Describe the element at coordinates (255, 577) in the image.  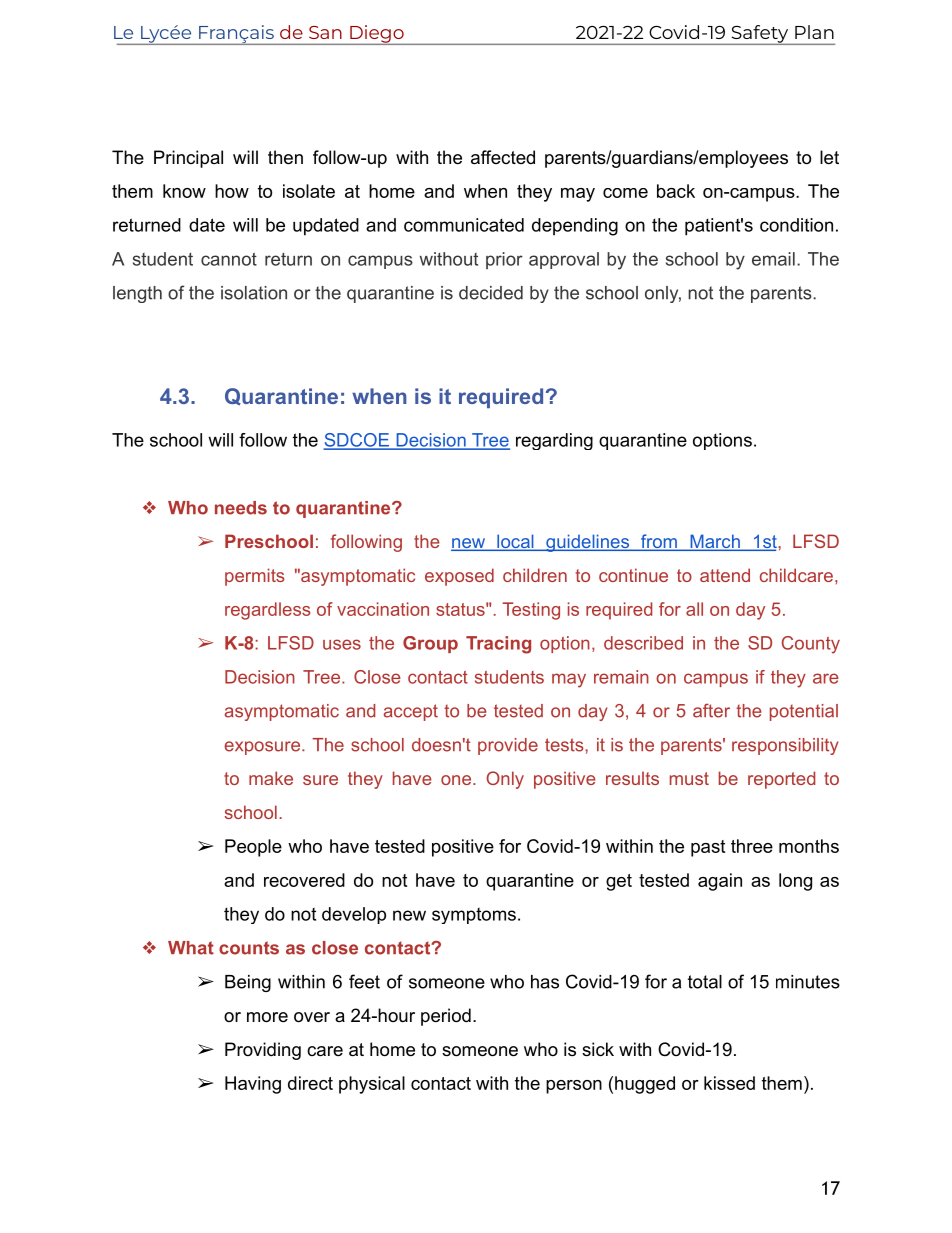
I see `permits` at that location.
